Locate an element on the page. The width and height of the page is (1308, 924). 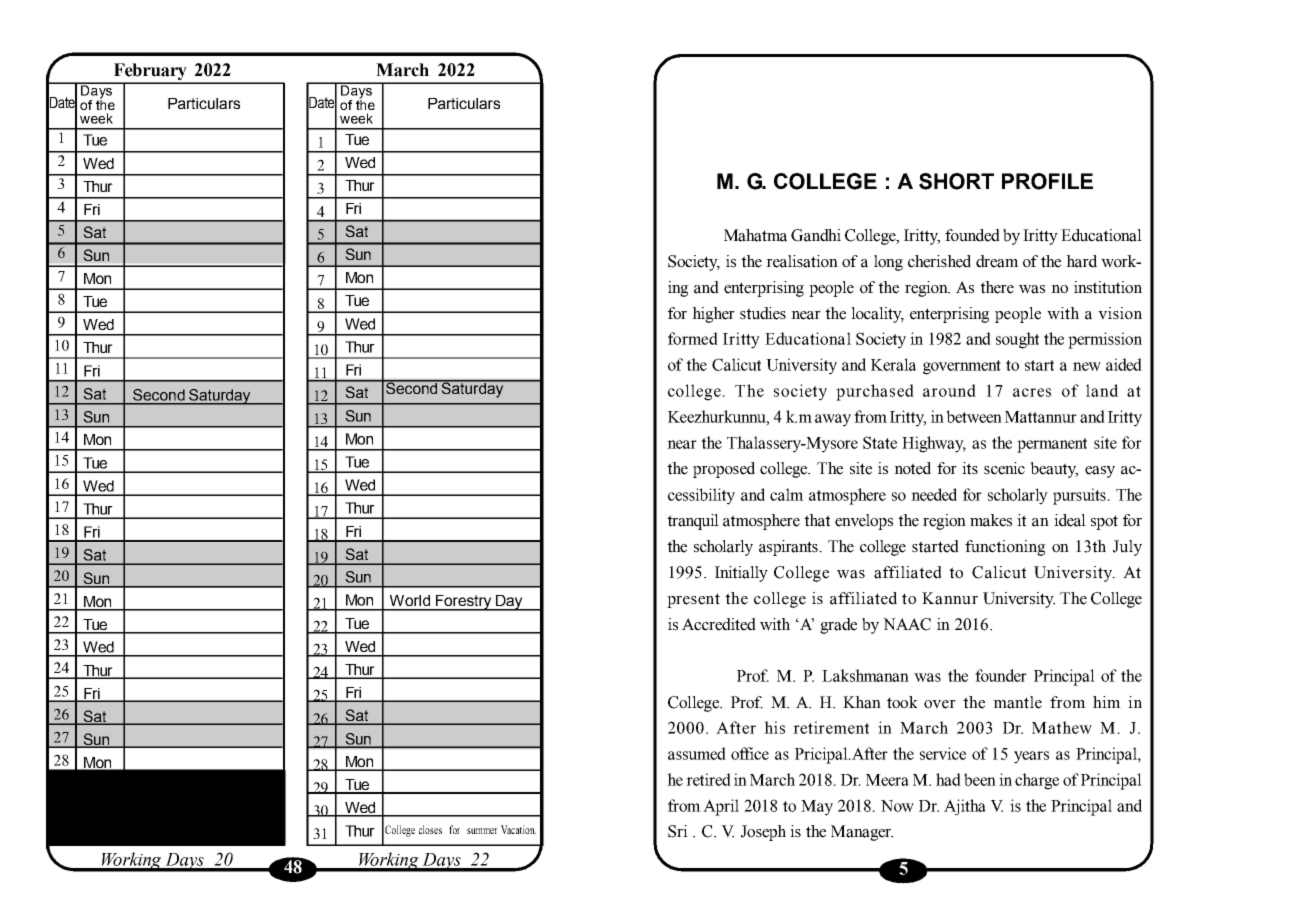
Mahatma is located at coordinates (755, 235).
